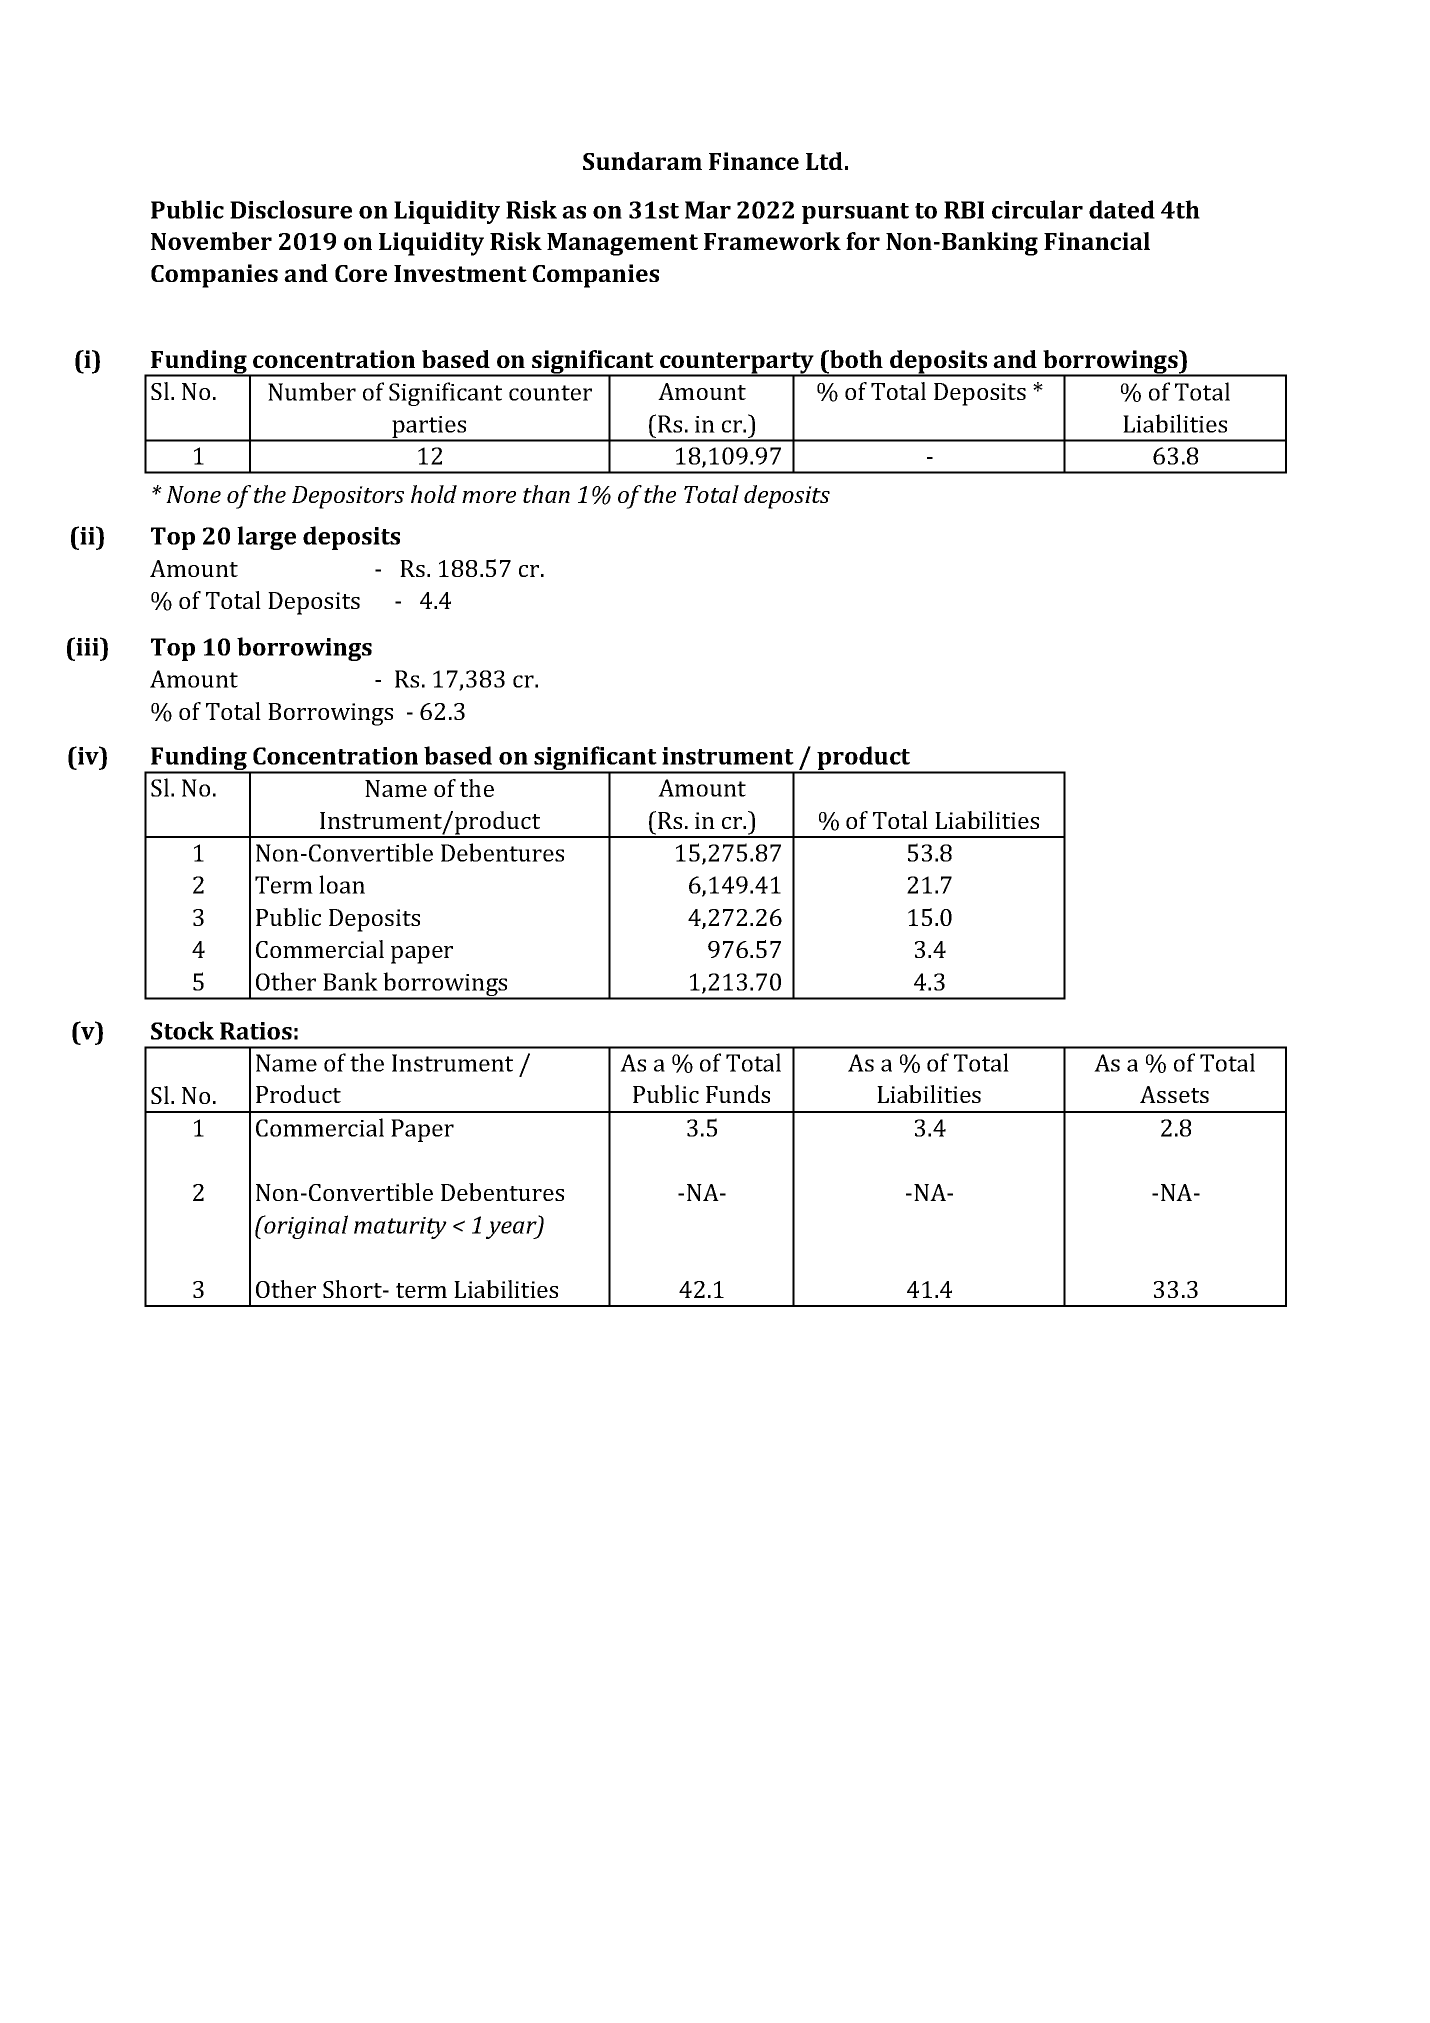 The image size is (1430, 2023). I want to click on circular, so click(1037, 209).
